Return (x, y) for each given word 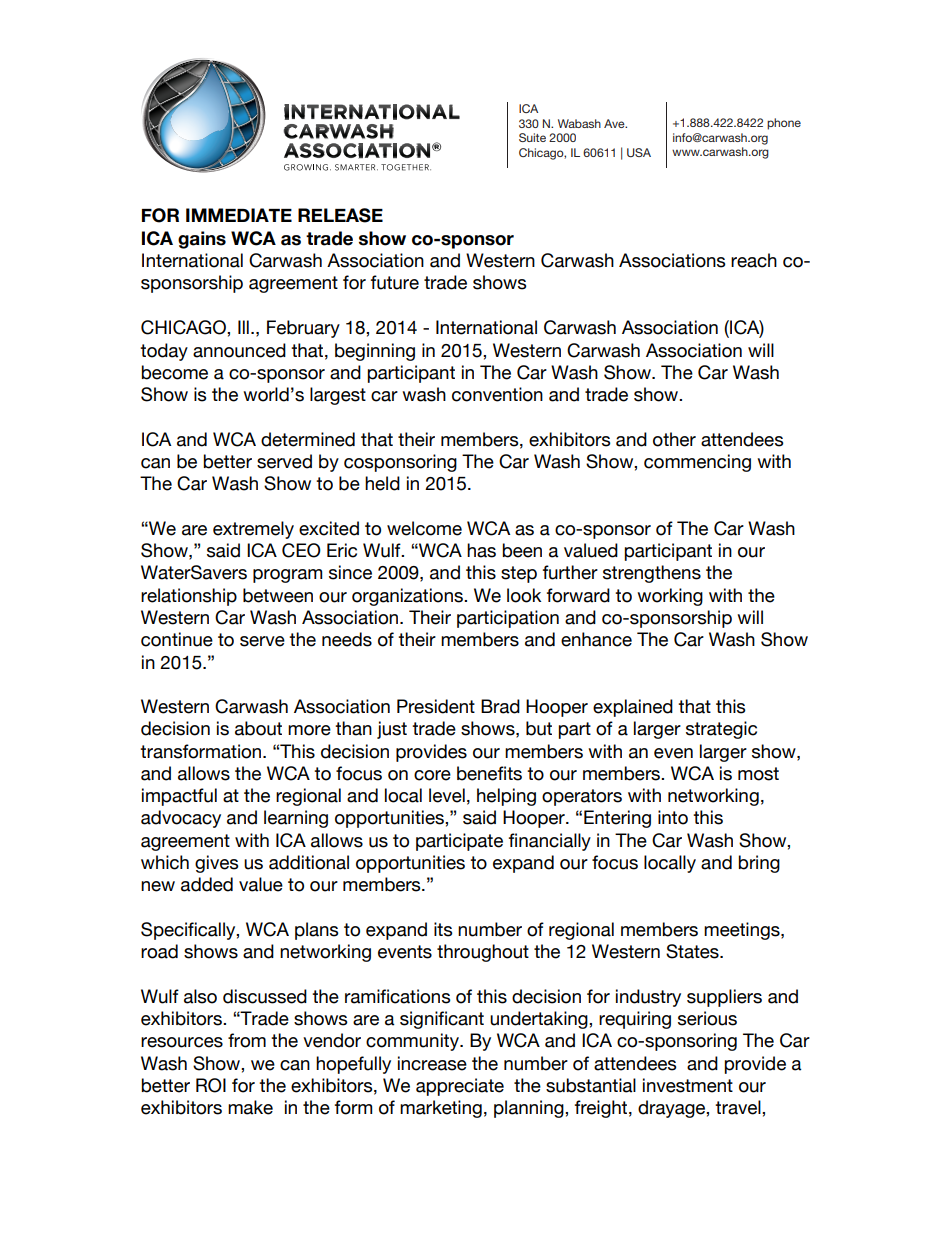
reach (754, 260)
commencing (697, 463)
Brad (500, 706)
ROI (211, 1085)
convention (497, 394)
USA (639, 152)
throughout (483, 953)
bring (759, 864)
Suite (532, 137)
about (258, 728)
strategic (721, 730)
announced (239, 350)
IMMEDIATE (239, 215)
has (481, 550)
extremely (253, 530)
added (207, 884)
